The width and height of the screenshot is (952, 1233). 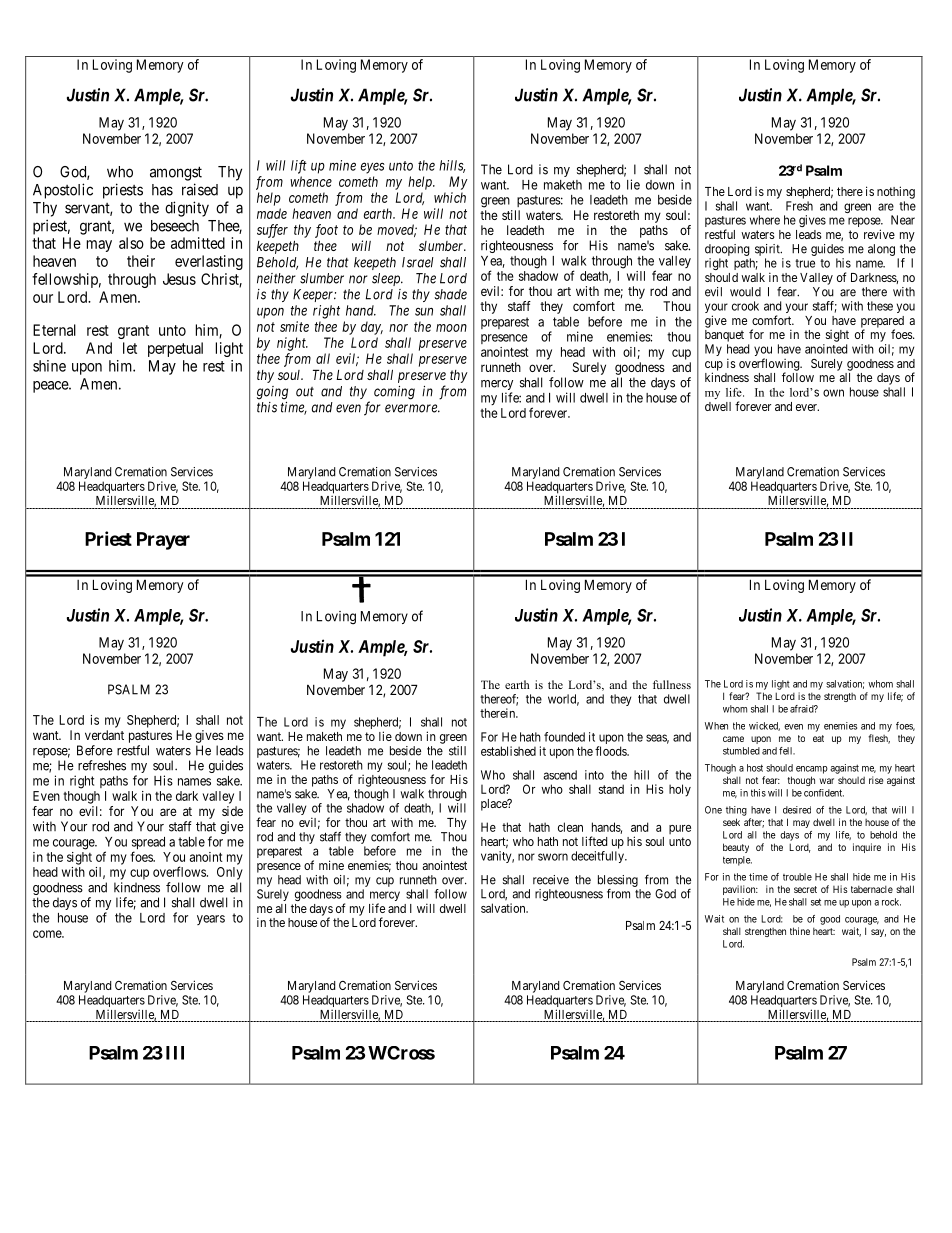 What do you see at coordinates (162, 190) in the screenshot?
I see `has` at bounding box center [162, 190].
